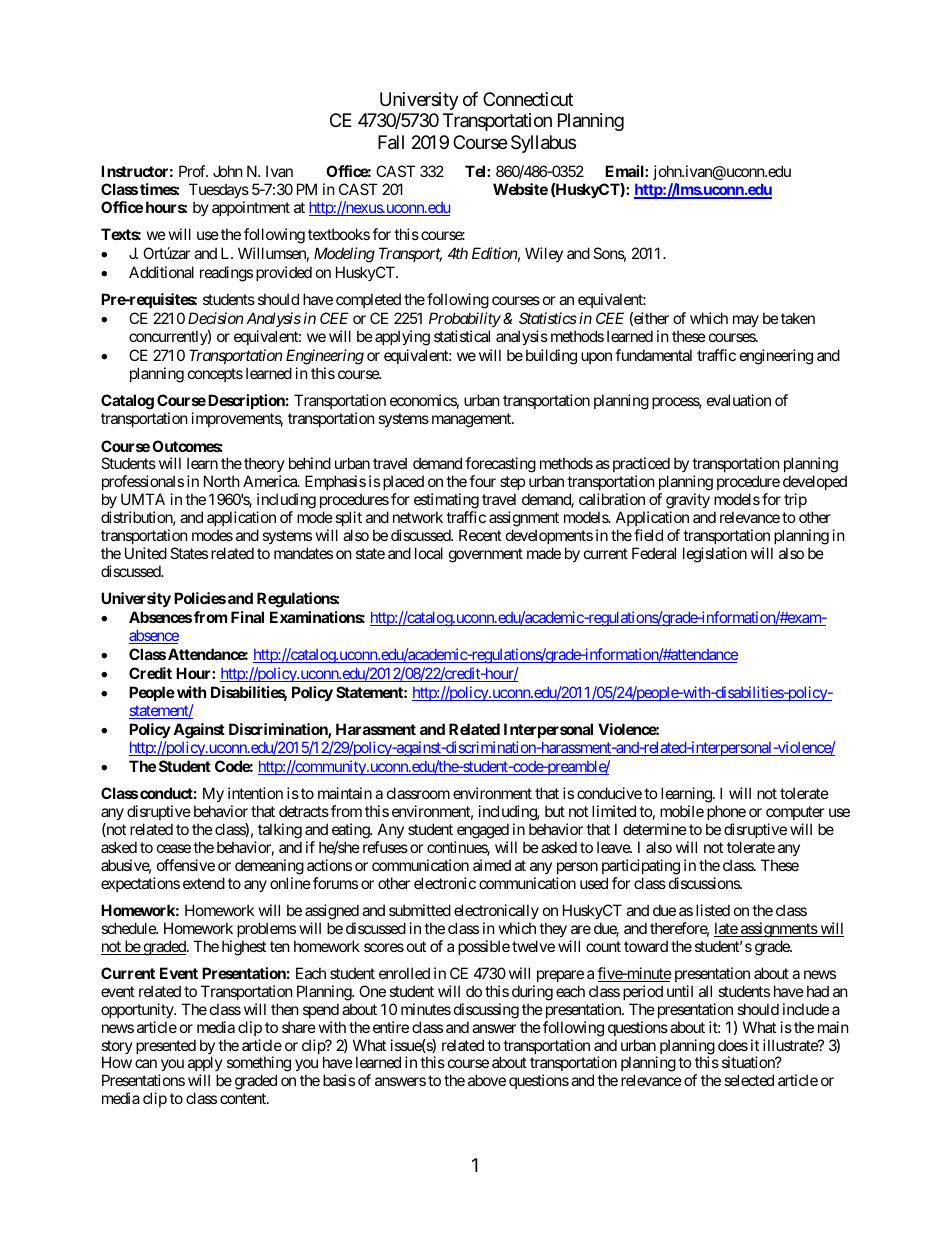  I want to click on discussing, so click(486, 1011).
